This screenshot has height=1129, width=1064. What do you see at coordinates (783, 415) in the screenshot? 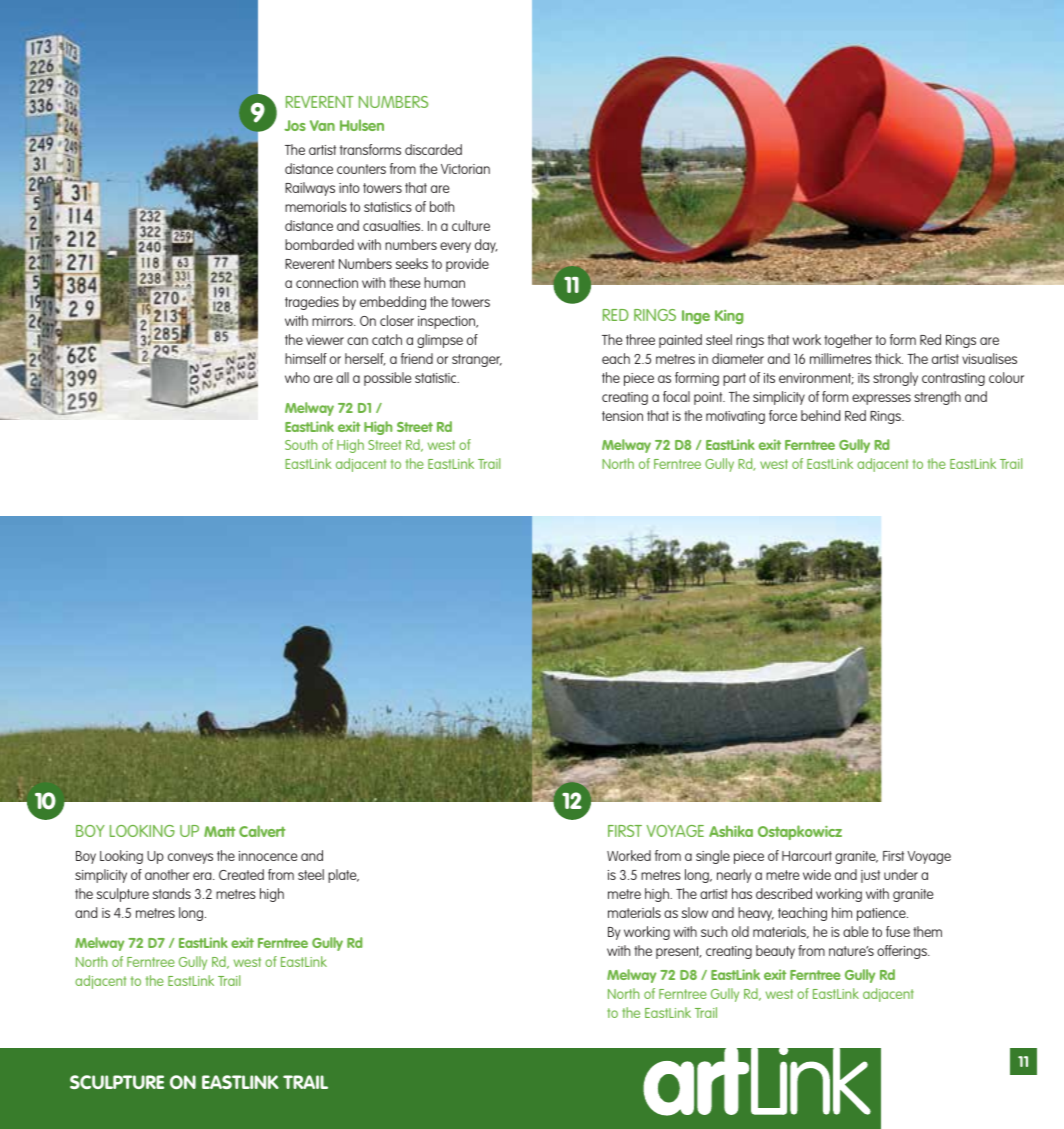
I see `force` at bounding box center [783, 415].
